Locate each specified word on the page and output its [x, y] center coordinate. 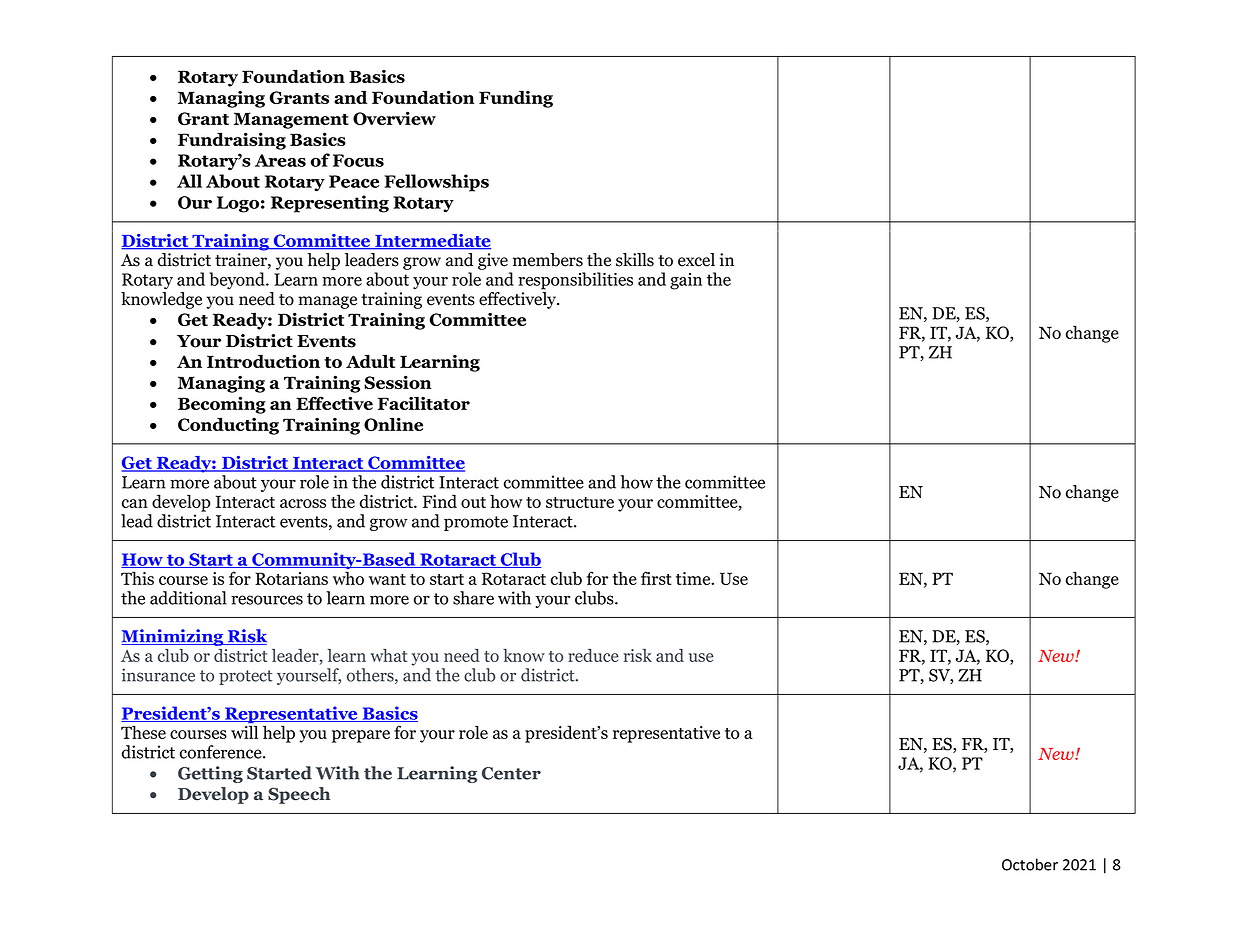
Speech [299, 795]
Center [511, 773]
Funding [516, 99]
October [1030, 864]
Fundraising [232, 141]
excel [696, 260]
